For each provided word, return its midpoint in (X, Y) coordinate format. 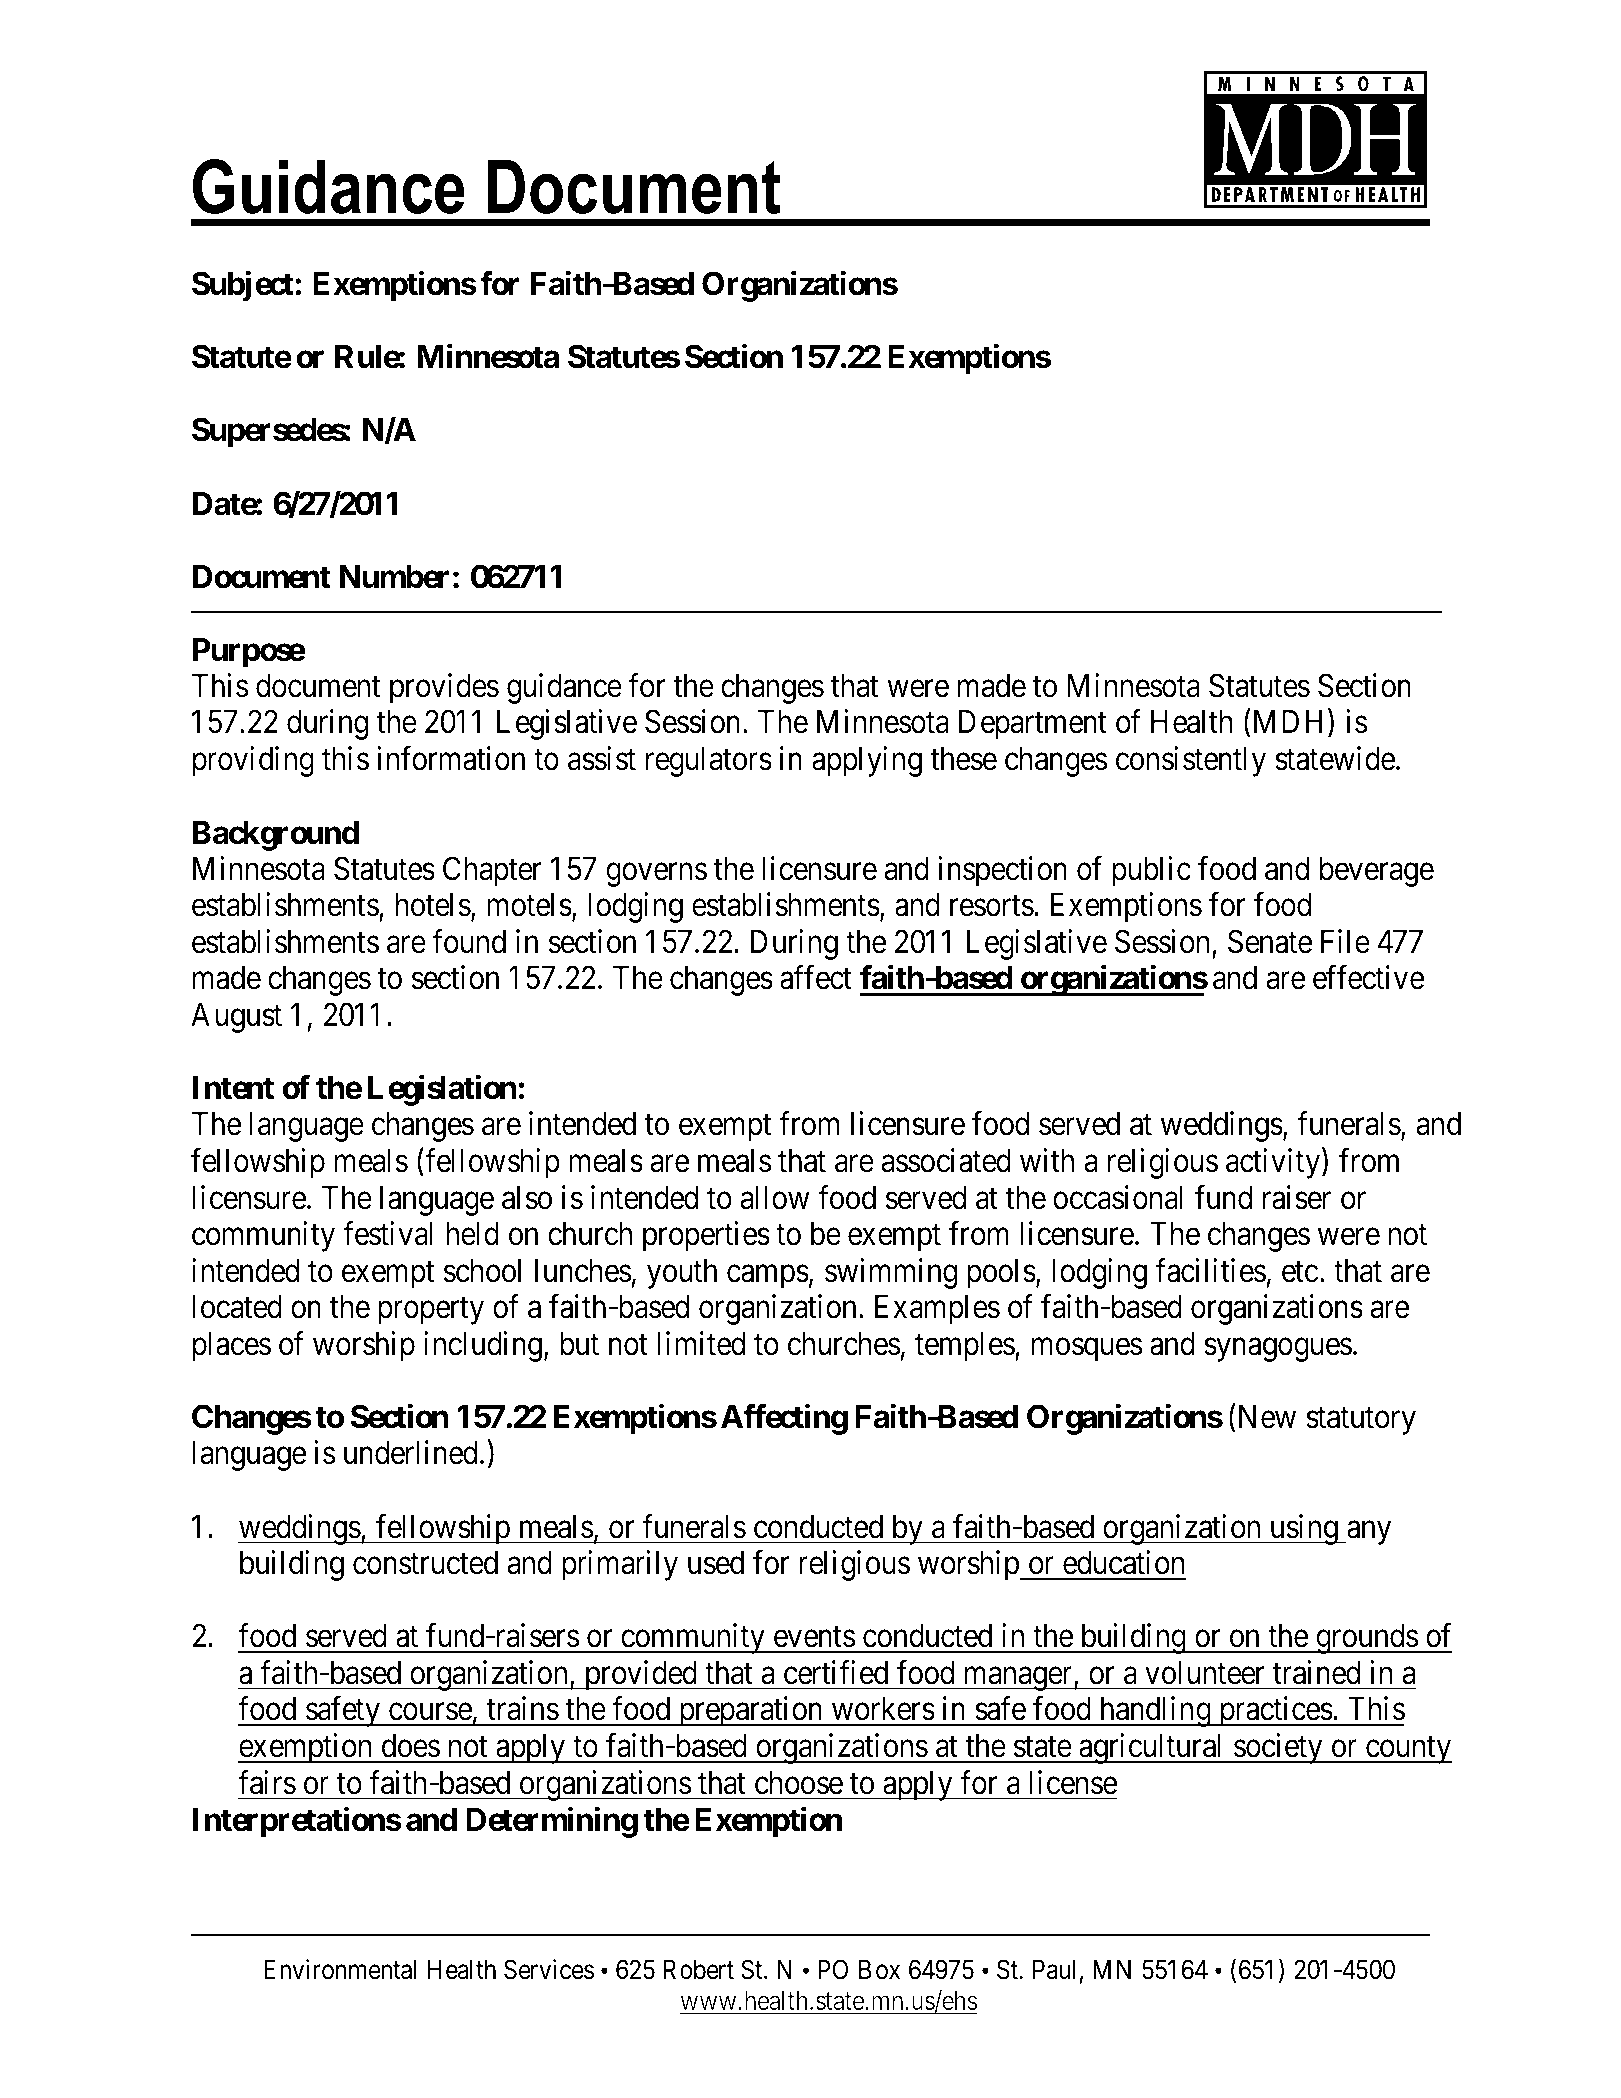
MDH (1288, 721)
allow (774, 1198)
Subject (244, 286)
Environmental (340, 1969)
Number (394, 577)
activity (1274, 1163)
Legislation (442, 1091)
